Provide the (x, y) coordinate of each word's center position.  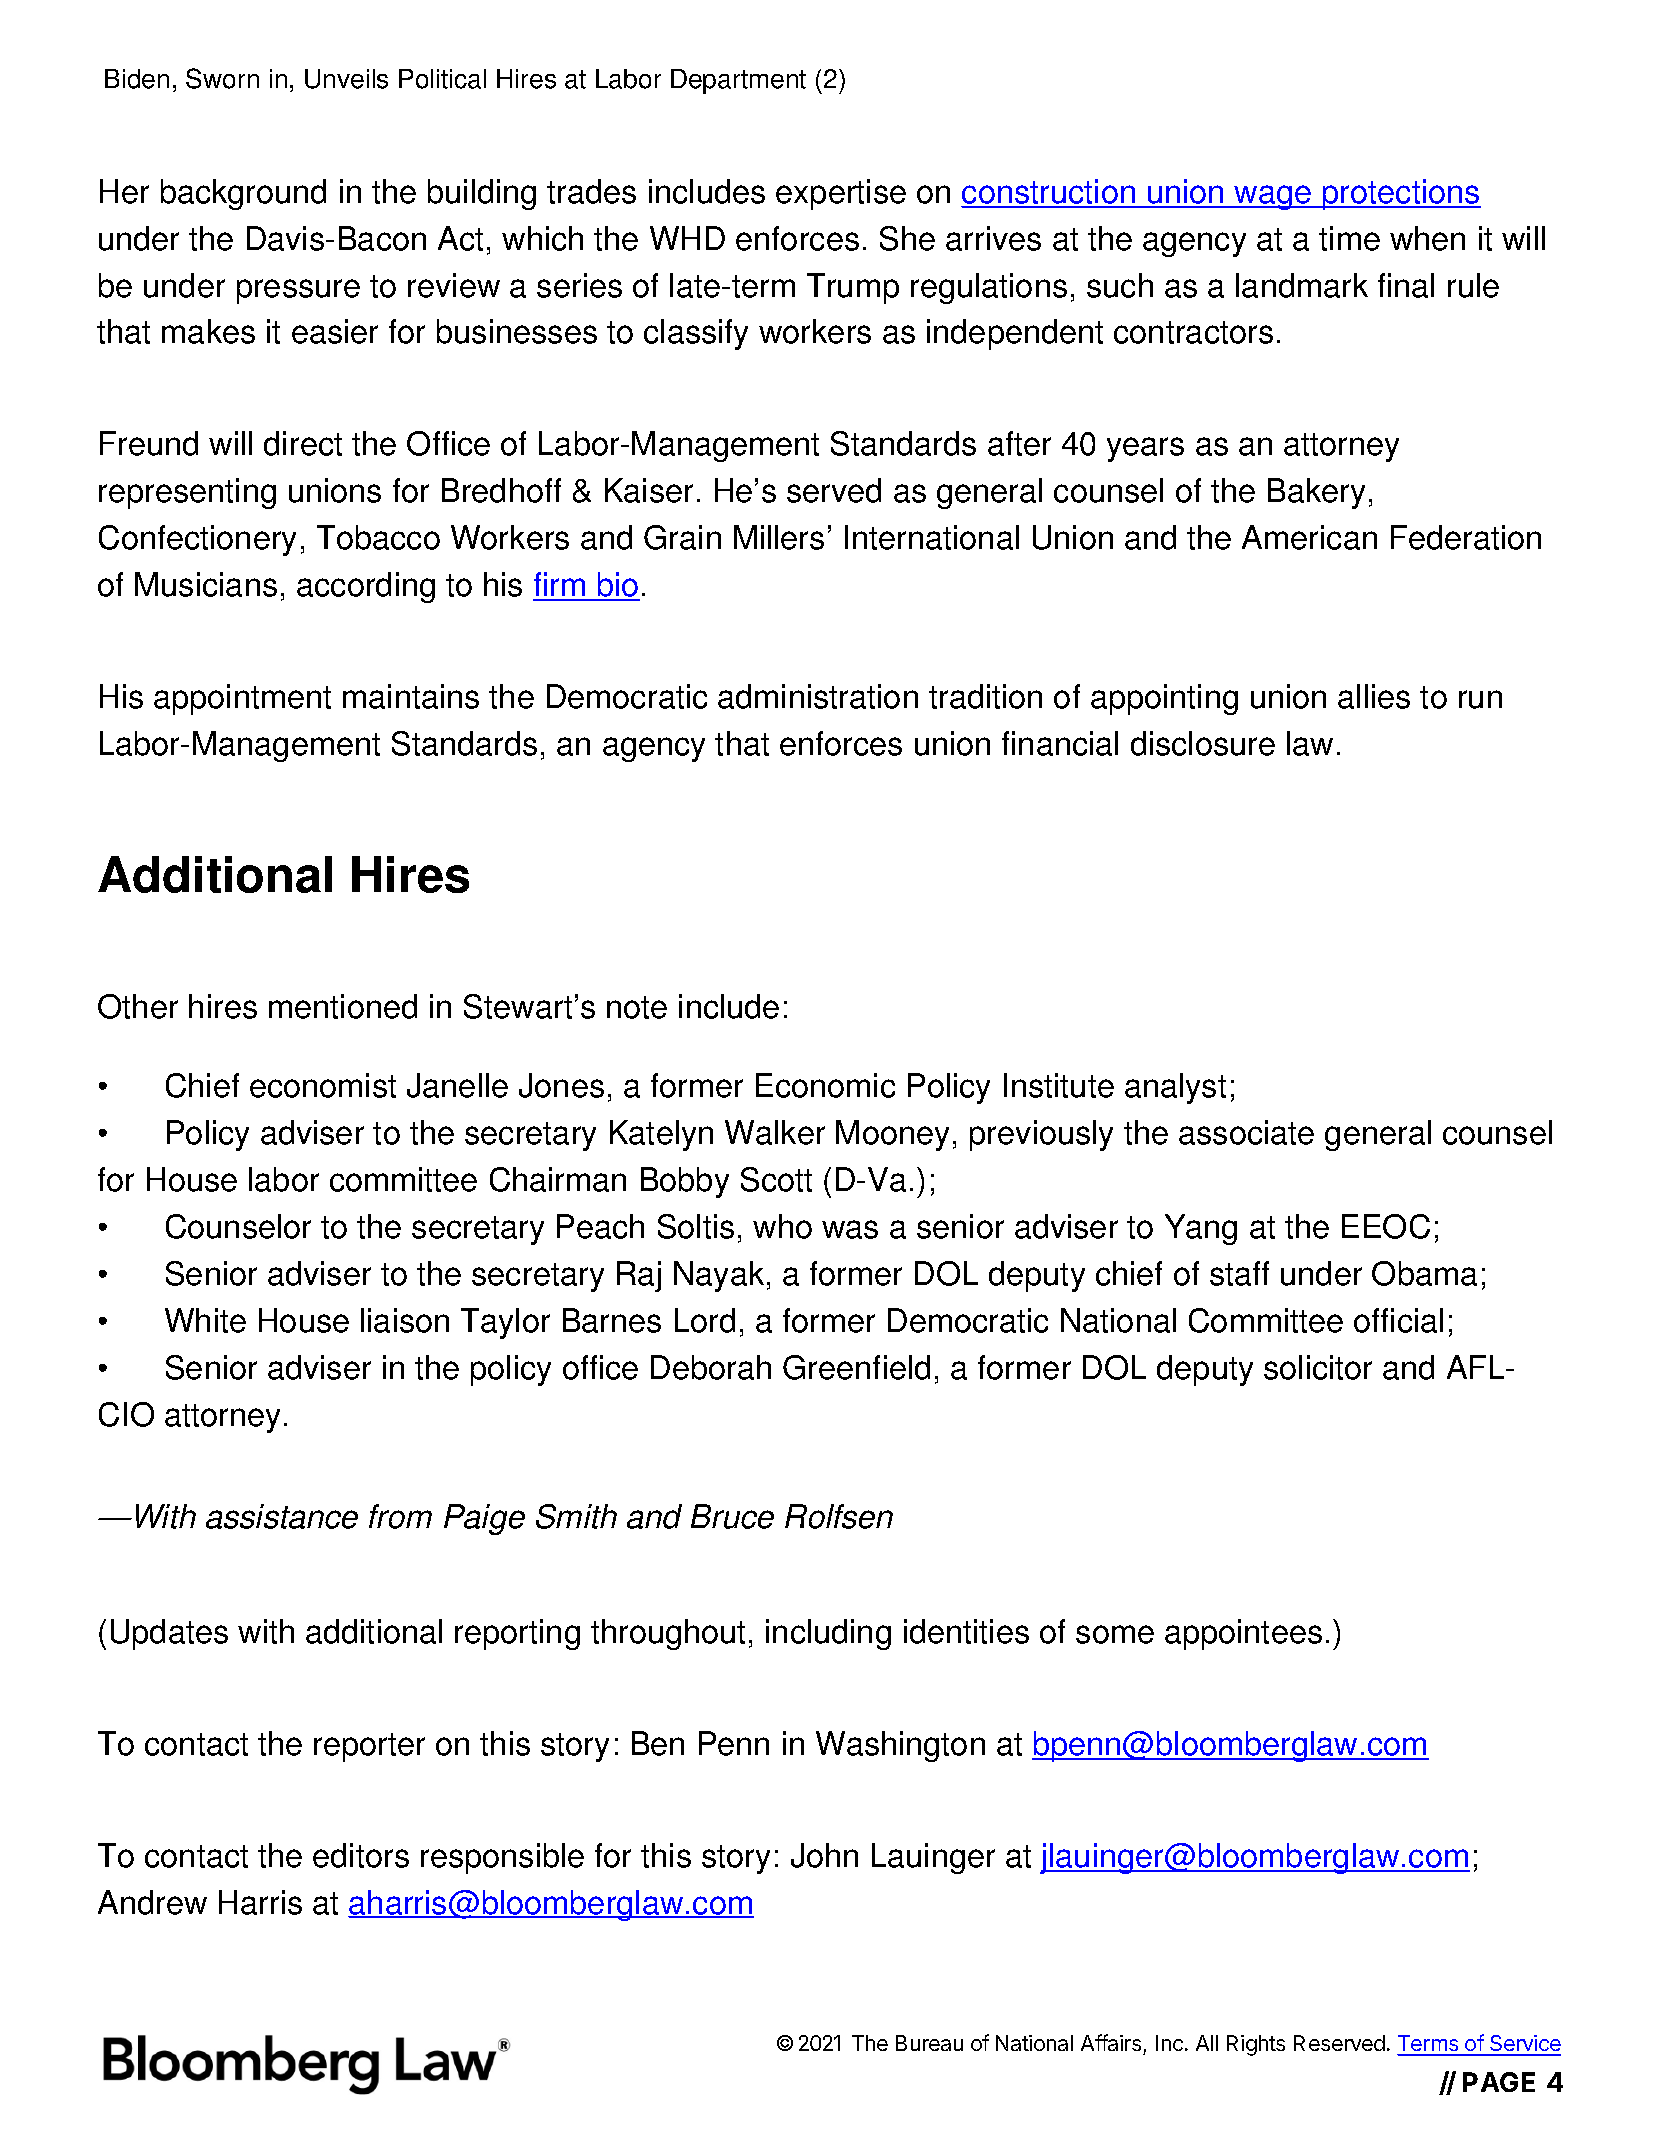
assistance (282, 1516)
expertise (841, 194)
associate (1246, 1132)
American (1309, 537)
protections (1401, 194)
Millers (779, 537)
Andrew (152, 1902)
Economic (825, 1085)
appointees (1243, 1634)
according (366, 587)
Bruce (732, 1516)
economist (323, 1085)
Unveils (346, 79)
